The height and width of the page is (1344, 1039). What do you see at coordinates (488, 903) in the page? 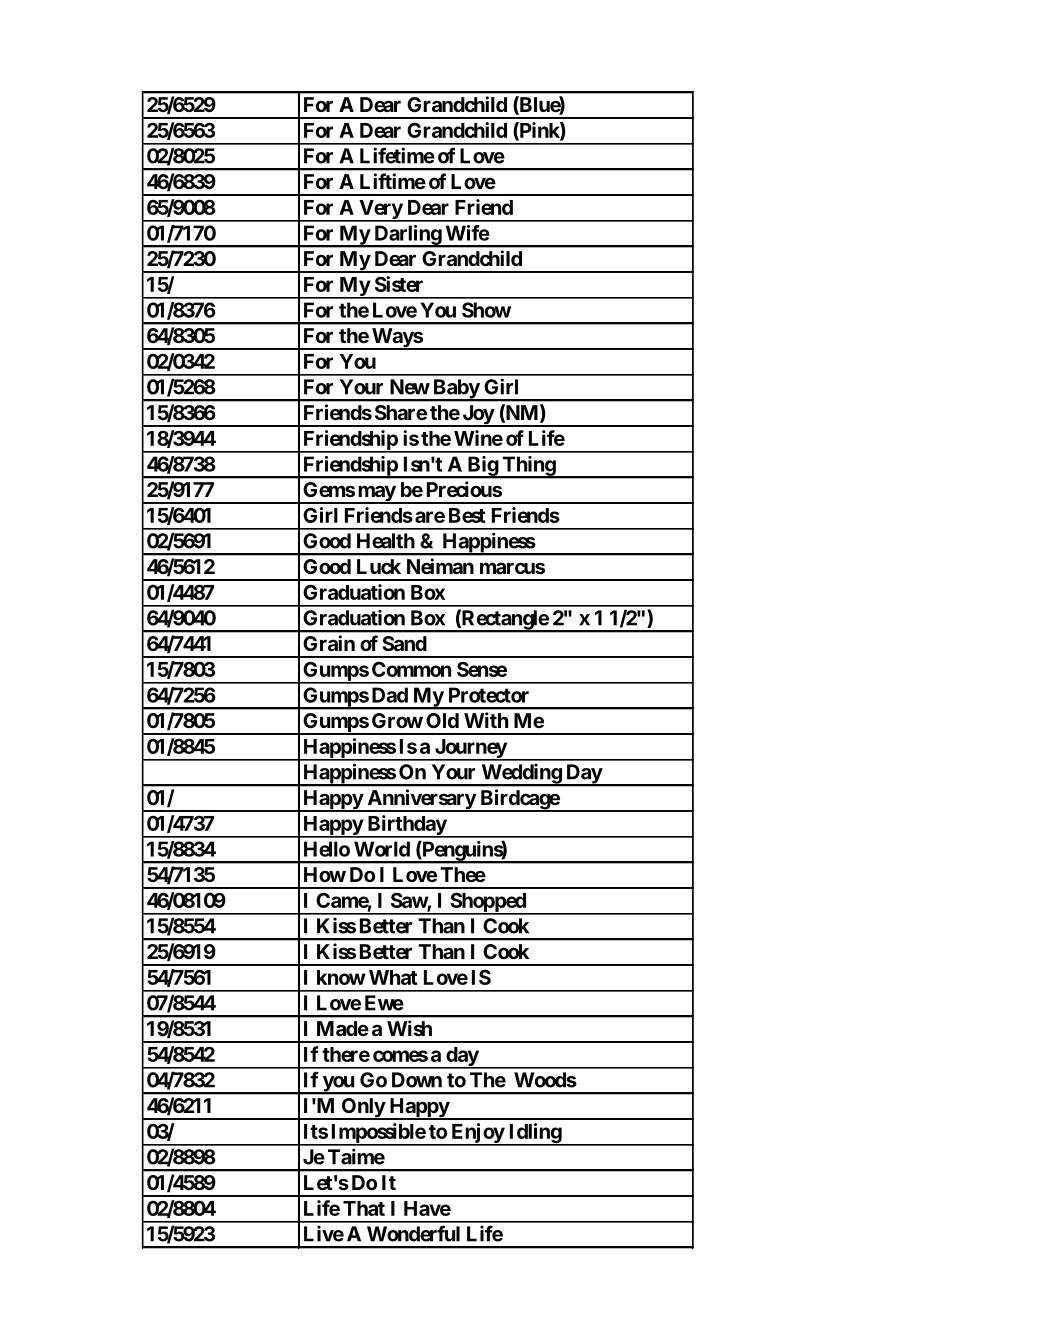
I see `Shopped` at bounding box center [488, 903].
